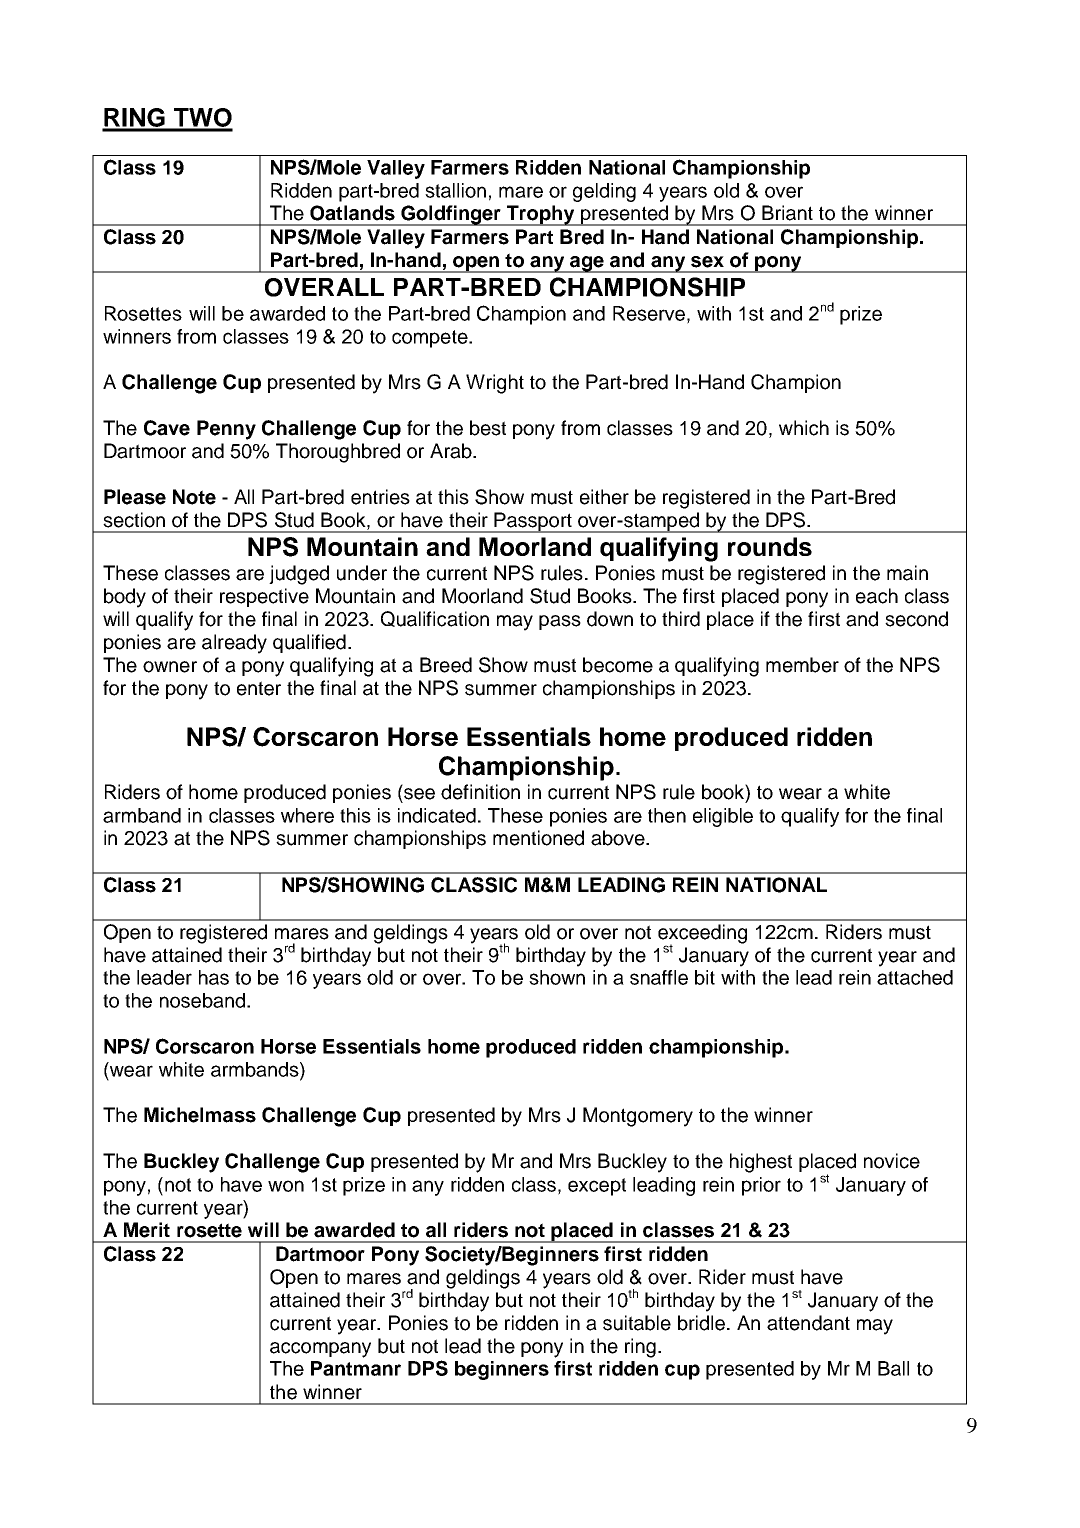  What do you see at coordinates (214, 977) in the image?
I see `has` at bounding box center [214, 977].
